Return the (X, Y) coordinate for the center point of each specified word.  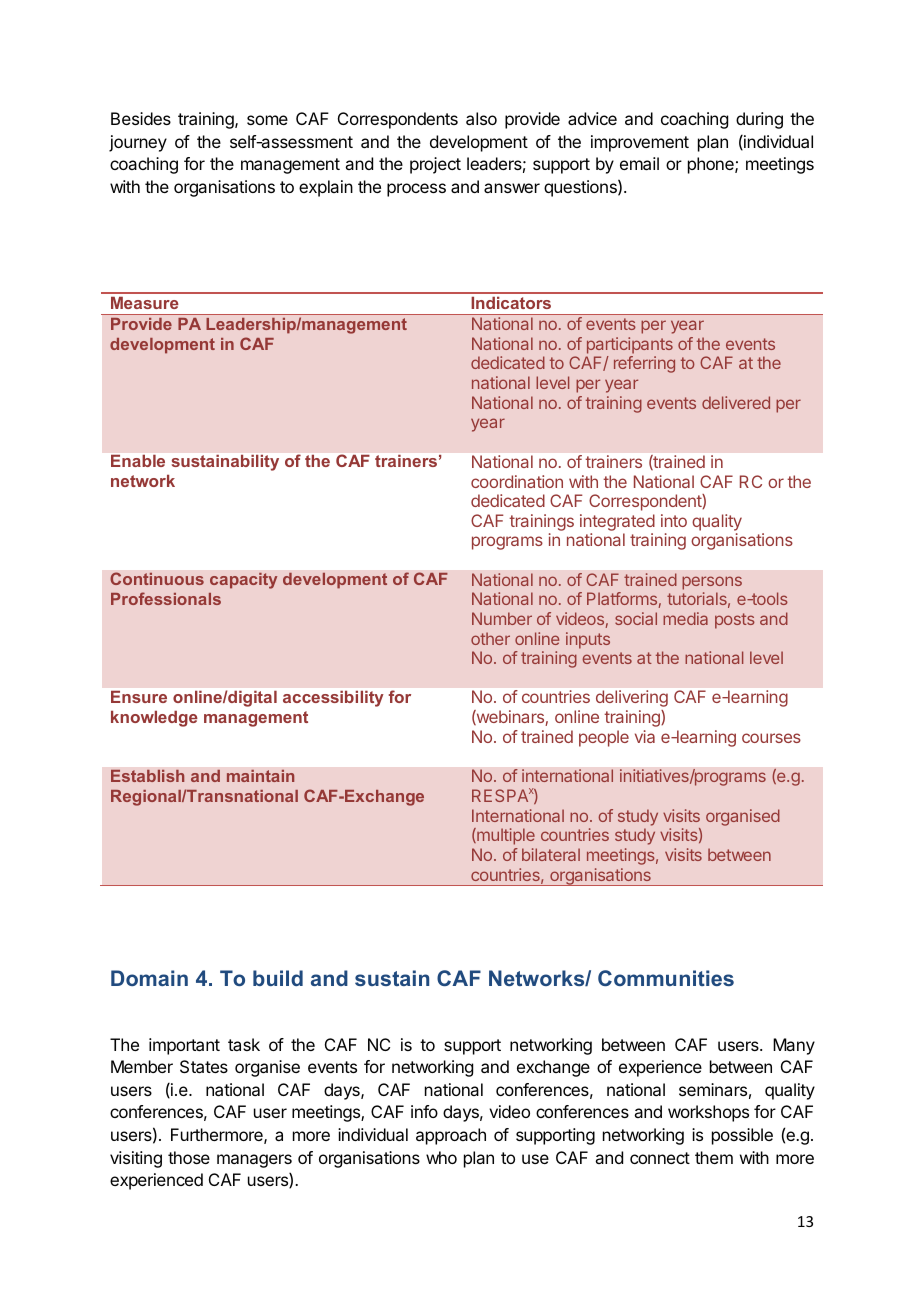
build (278, 978)
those (189, 1157)
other (490, 638)
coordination (517, 481)
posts (735, 621)
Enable (138, 461)
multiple (505, 836)
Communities (666, 978)
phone (712, 165)
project (435, 165)
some (267, 120)
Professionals (166, 598)
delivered (736, 402)
